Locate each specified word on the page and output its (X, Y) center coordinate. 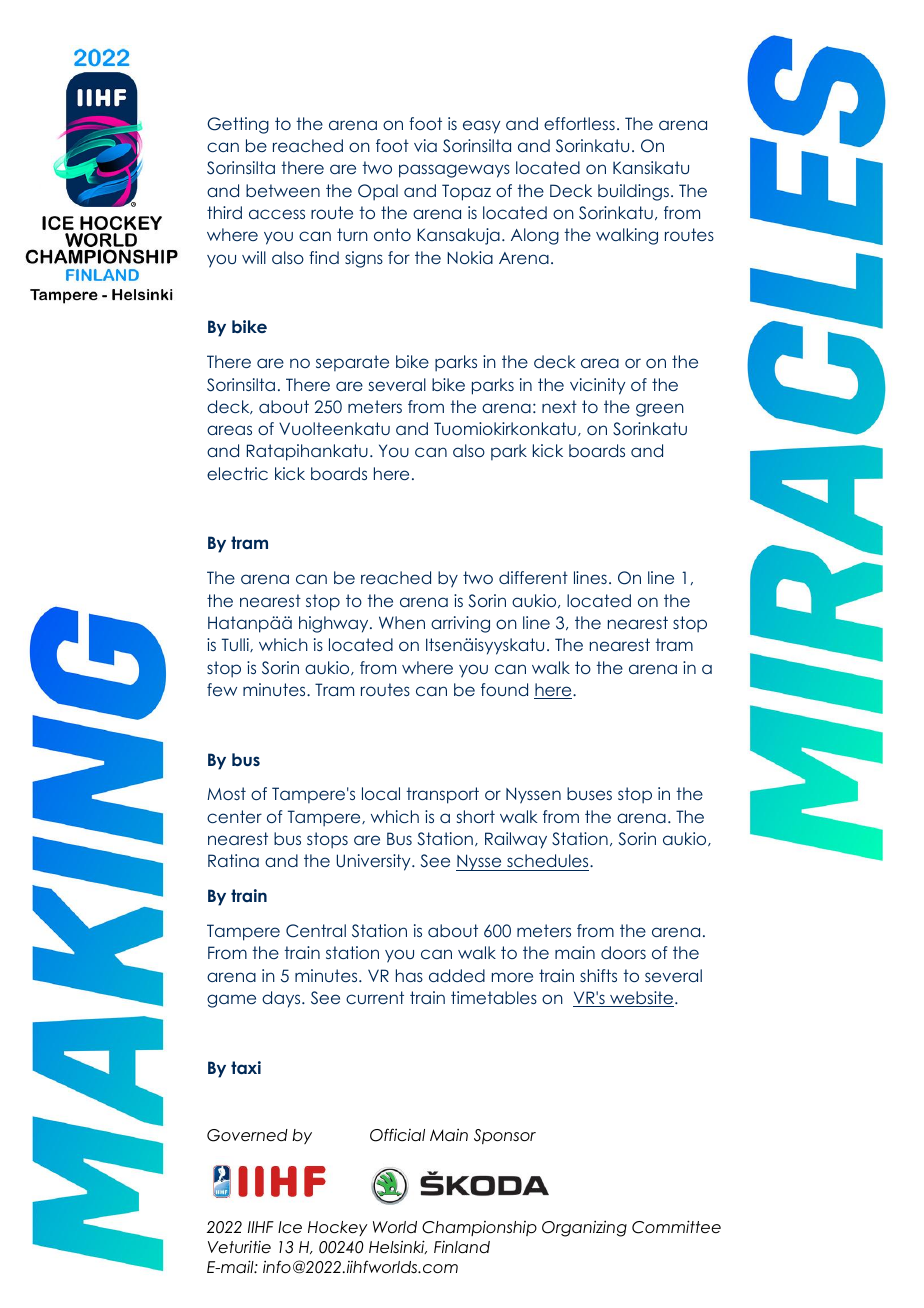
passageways (454, 171)
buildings (633, 192)
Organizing (584, 1229)
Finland (462, 1247)
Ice (290, 1227)
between (283, 190)
